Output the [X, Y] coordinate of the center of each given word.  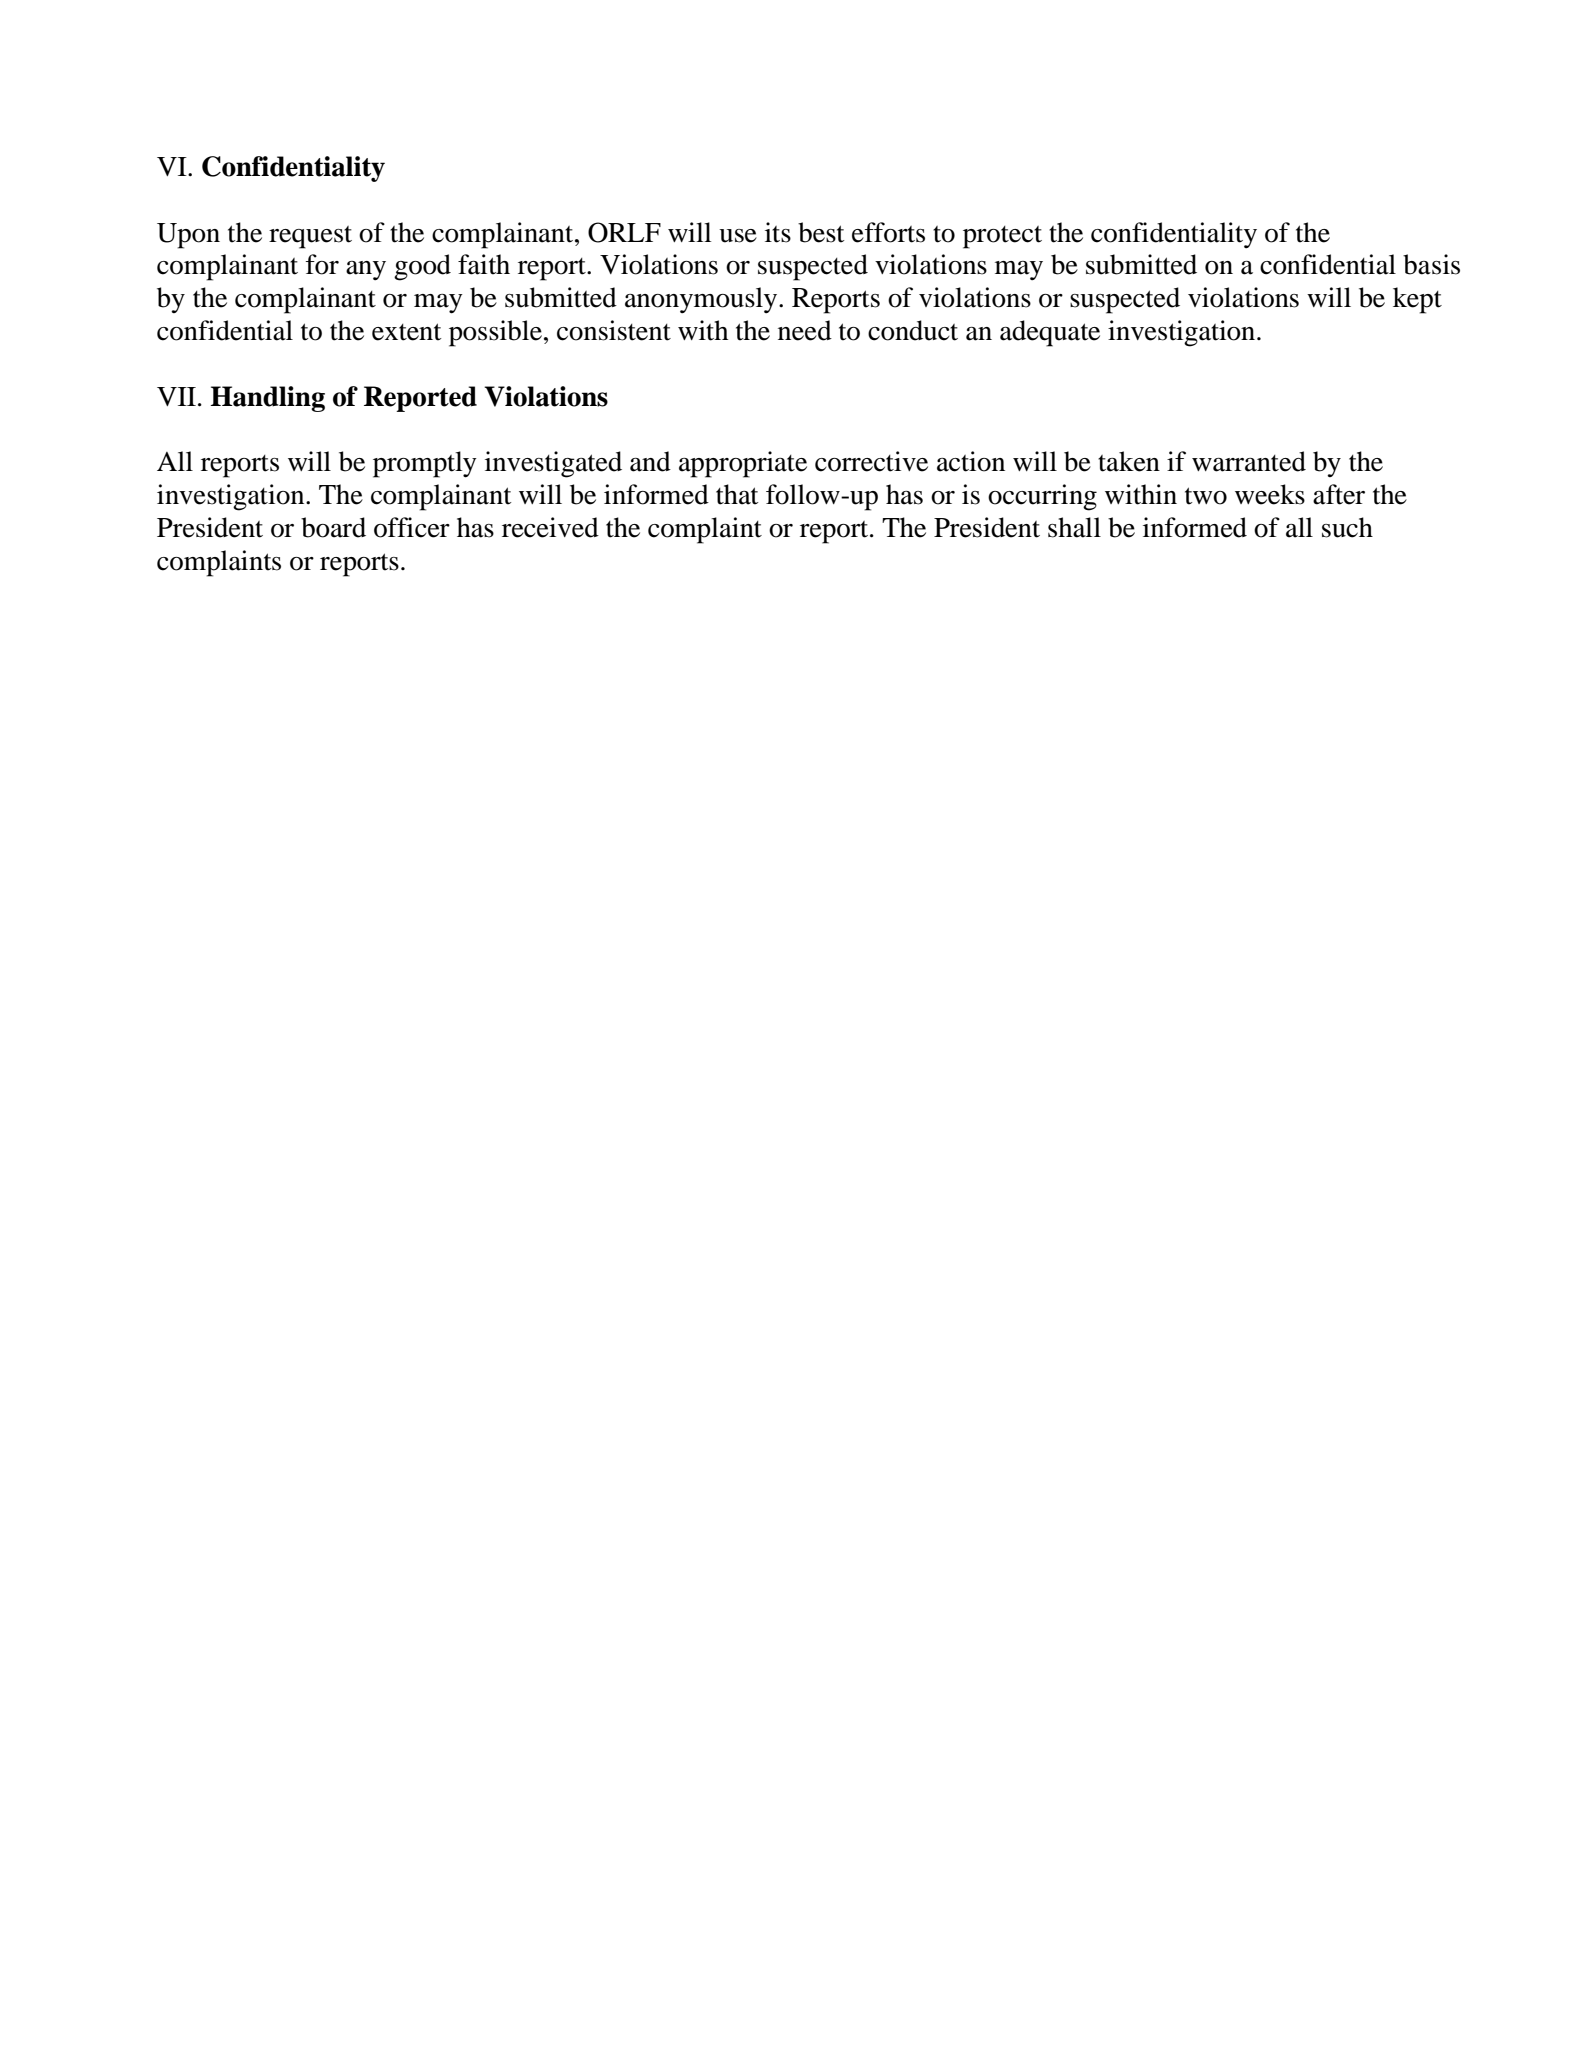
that [737, 494]
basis [1431, 264]
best [821, 232]
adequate [1050, 333]
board [333, 527]
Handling [267, 399]
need [805, 330]
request [310, 237]
